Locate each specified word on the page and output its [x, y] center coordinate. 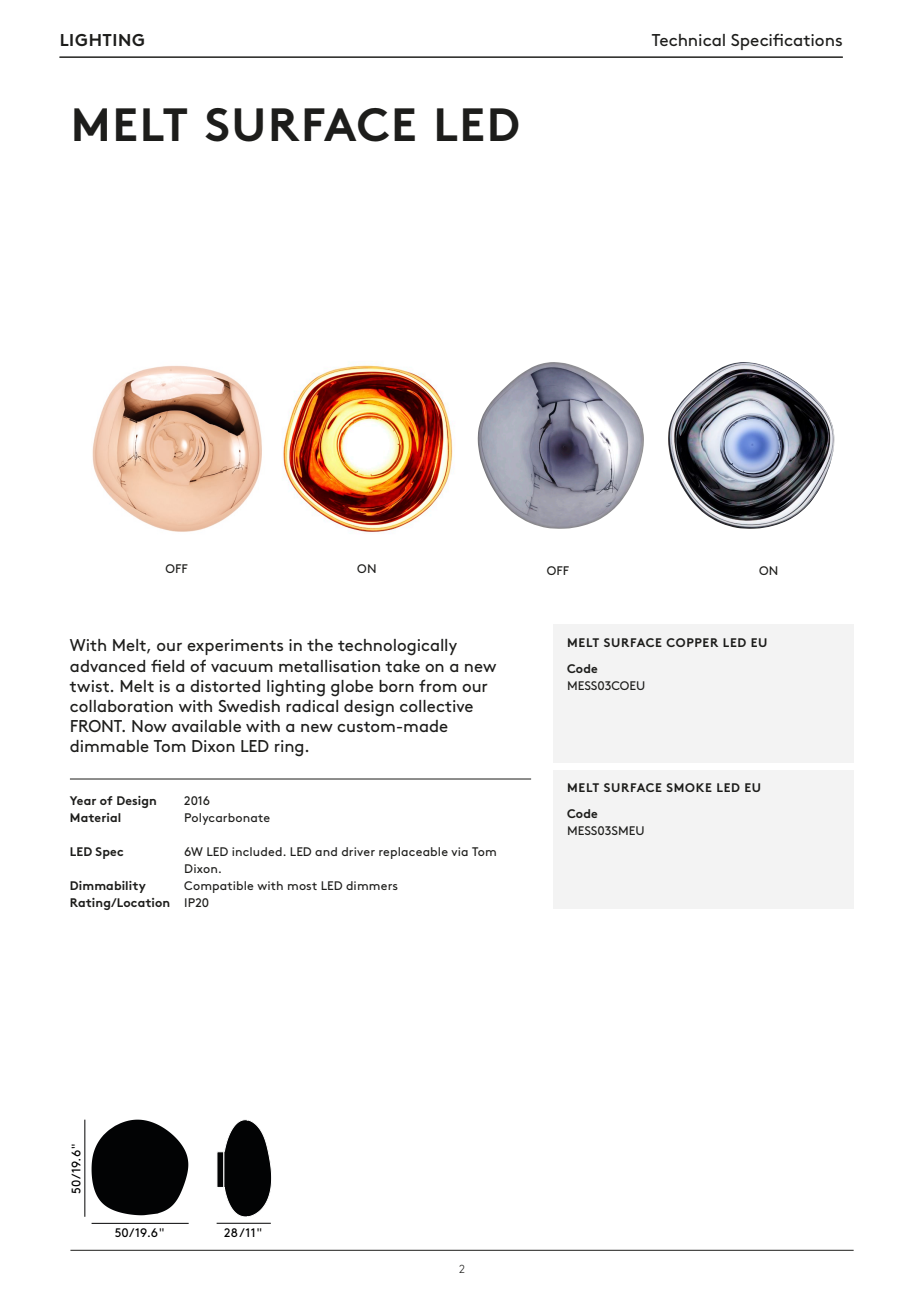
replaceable [413, 853]
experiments [235, 647]
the [320, 645]
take [402, 666]
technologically [397, 647]
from [438, 685]
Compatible [219, 887]
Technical [688, 40]
